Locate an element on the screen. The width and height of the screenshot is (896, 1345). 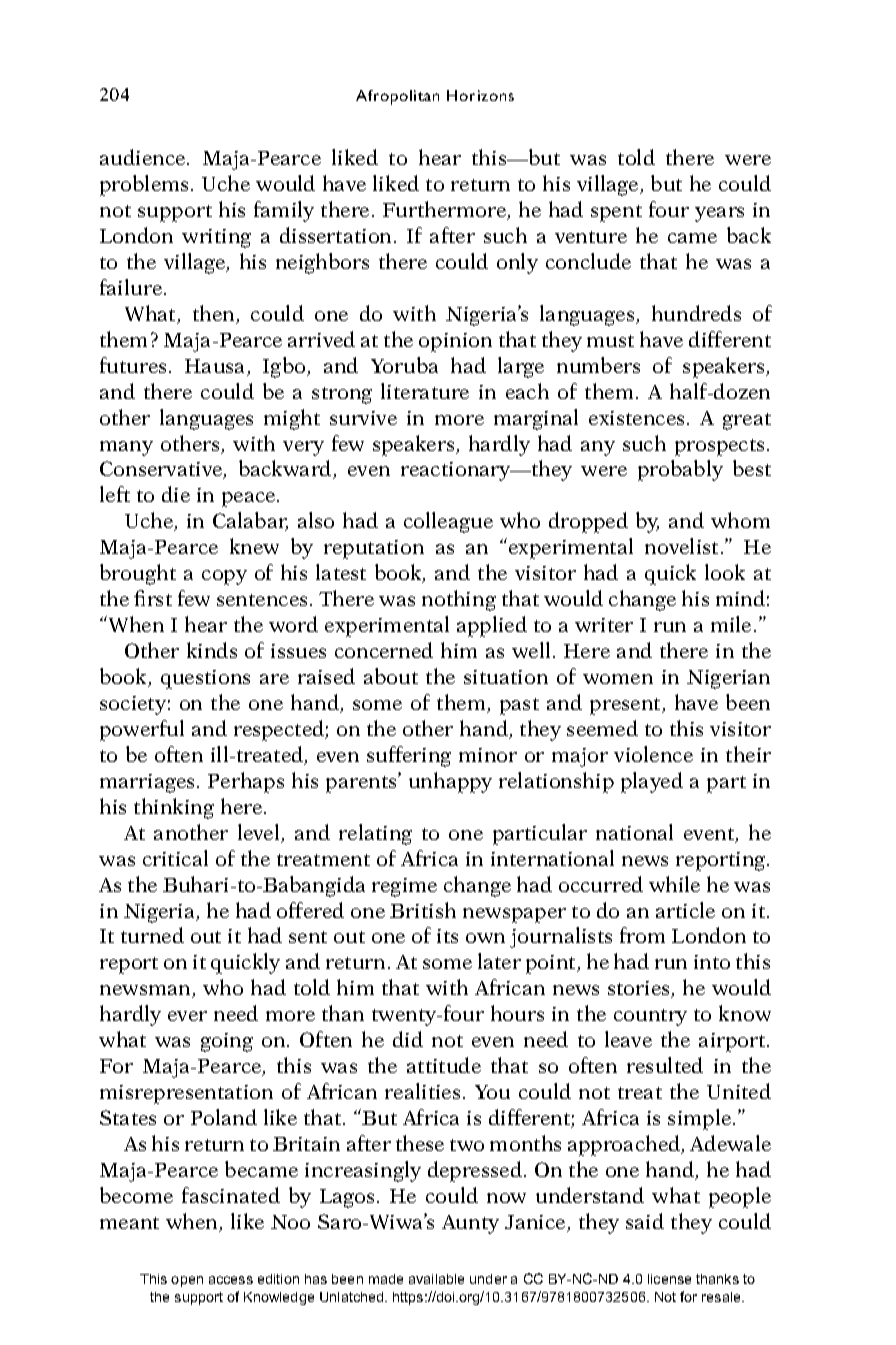
violence is located at coordinates (653, 754).
